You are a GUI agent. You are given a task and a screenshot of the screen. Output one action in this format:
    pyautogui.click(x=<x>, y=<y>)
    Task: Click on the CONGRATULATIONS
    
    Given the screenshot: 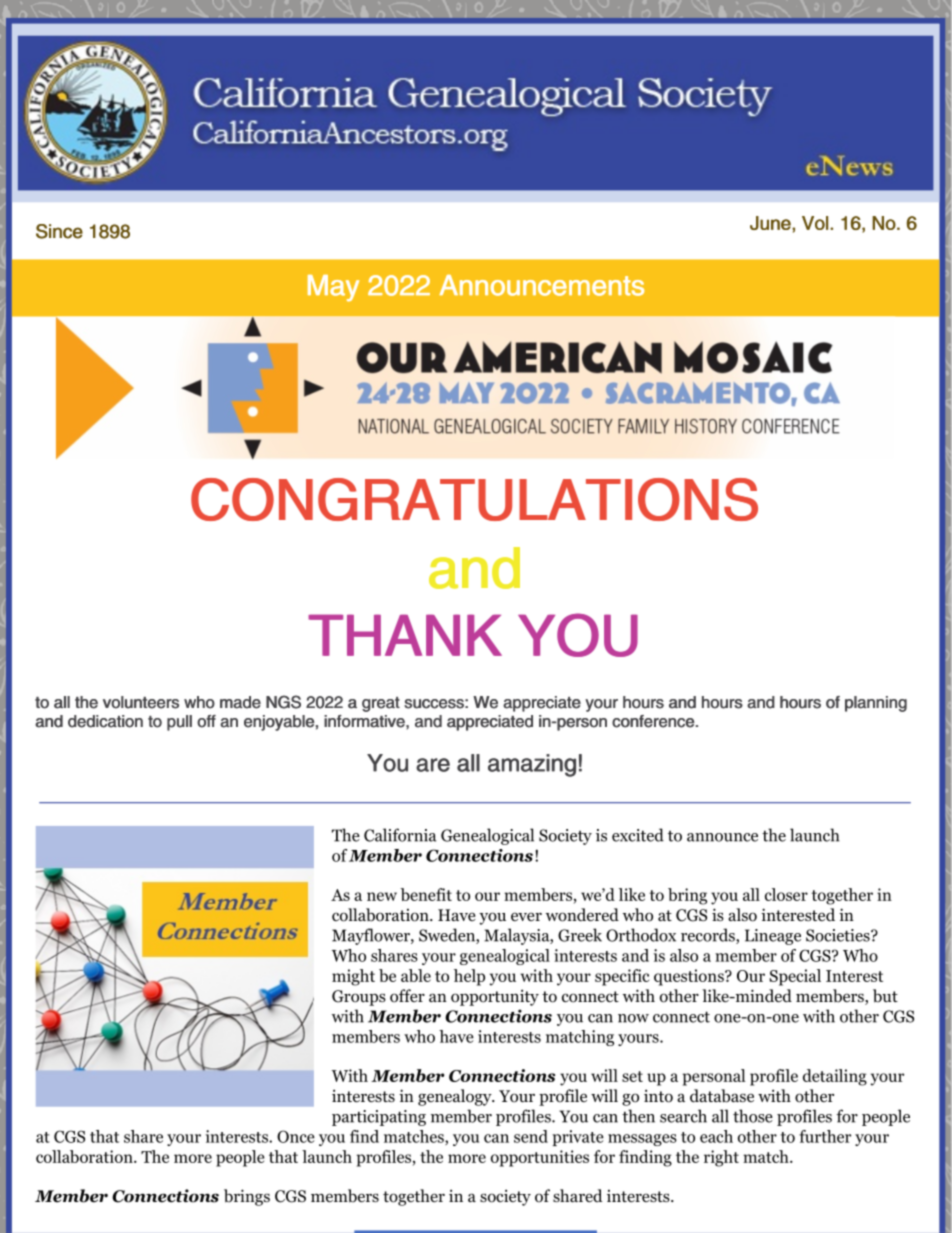 What is the action you would take?
    pyautogui.click(x=474, y=499)
